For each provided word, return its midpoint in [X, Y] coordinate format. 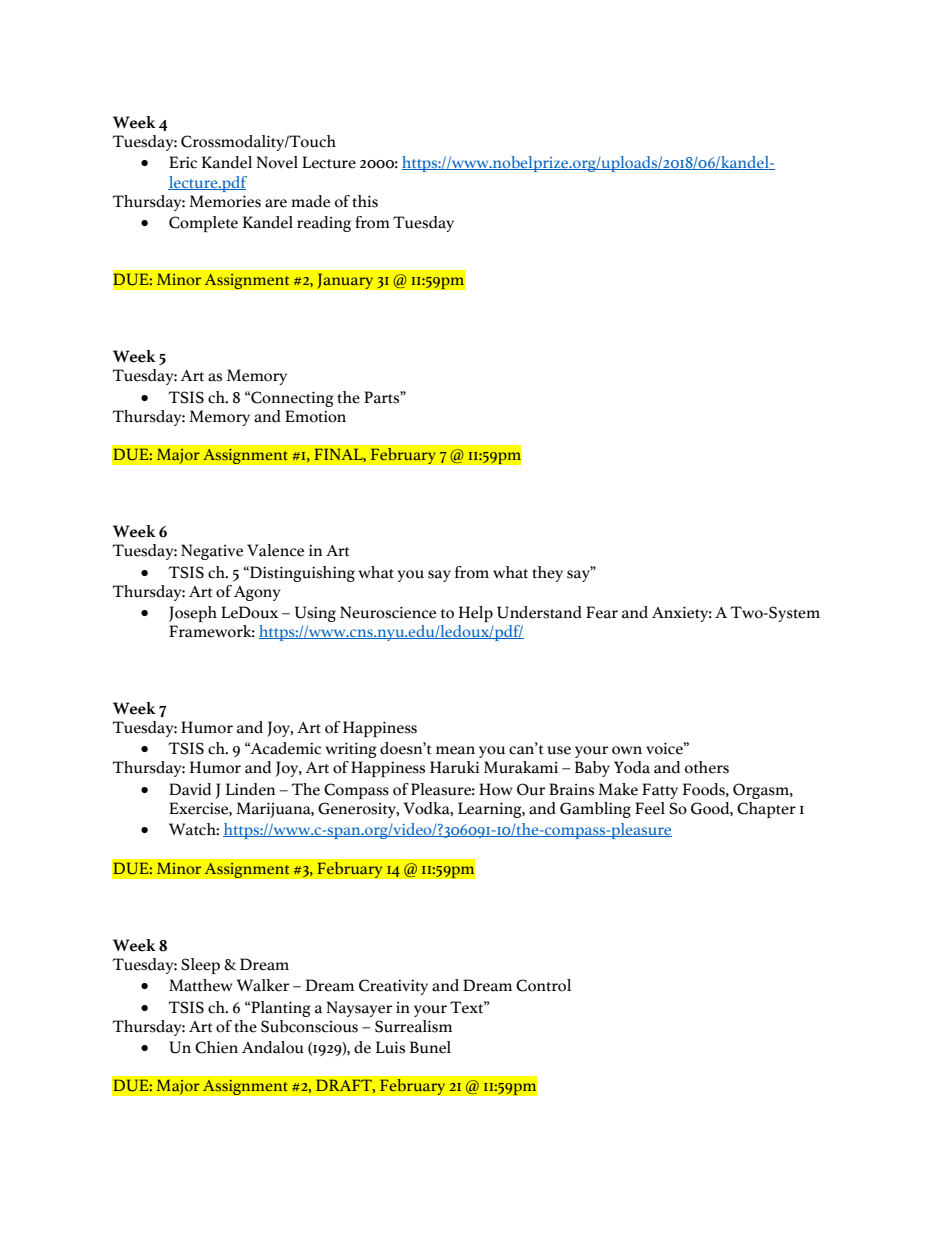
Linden [250, 789]
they [547, 574]
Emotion [315, 416]
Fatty [660, 791]
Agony [257, 593]
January [345, 281]
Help [476, 614]
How [496, 789]
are [276, 203]
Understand [539, 612]
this [365, 201]
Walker [262, 985]
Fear [602, 612]
